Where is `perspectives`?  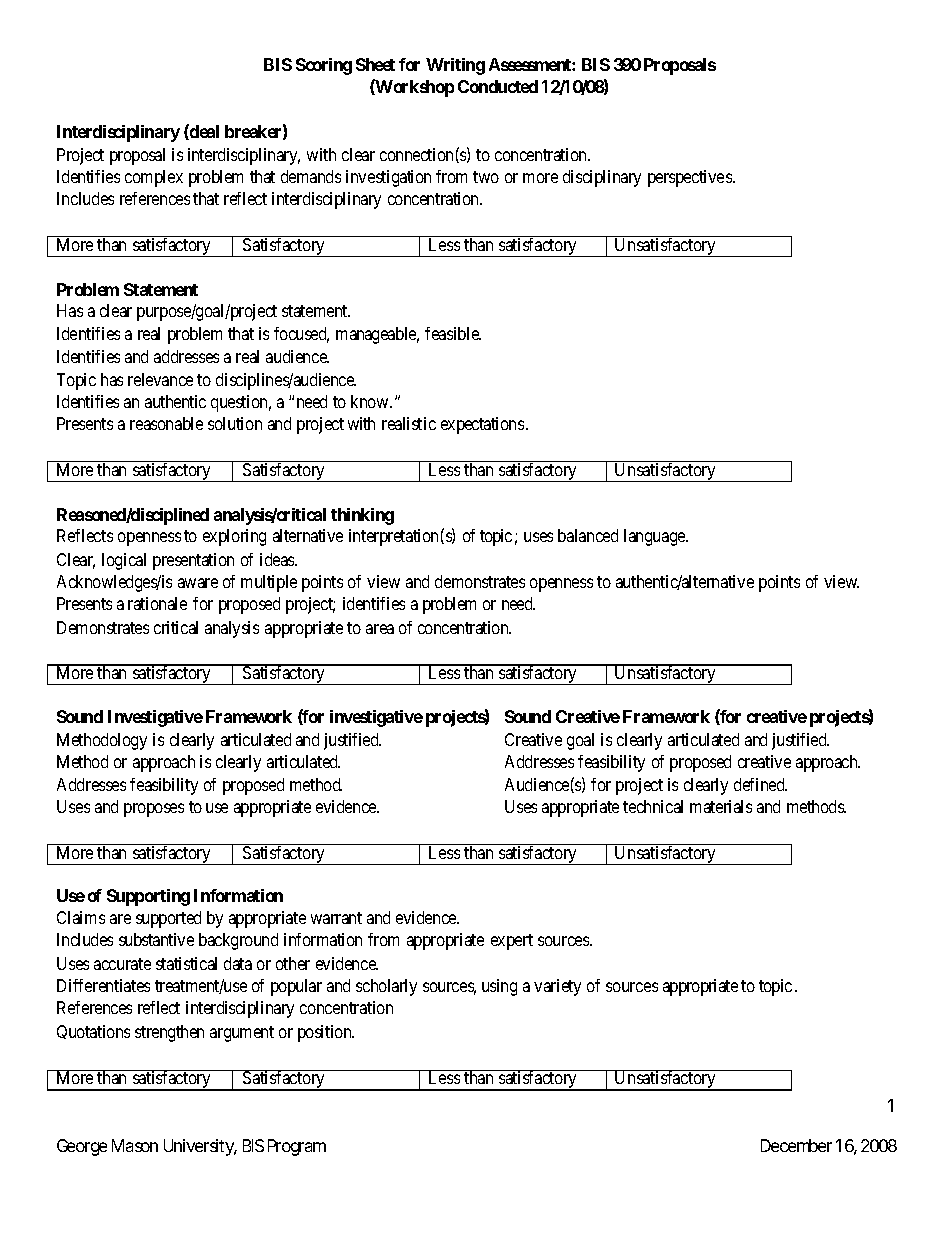
perspectives is located at coordinates (691, 178).
